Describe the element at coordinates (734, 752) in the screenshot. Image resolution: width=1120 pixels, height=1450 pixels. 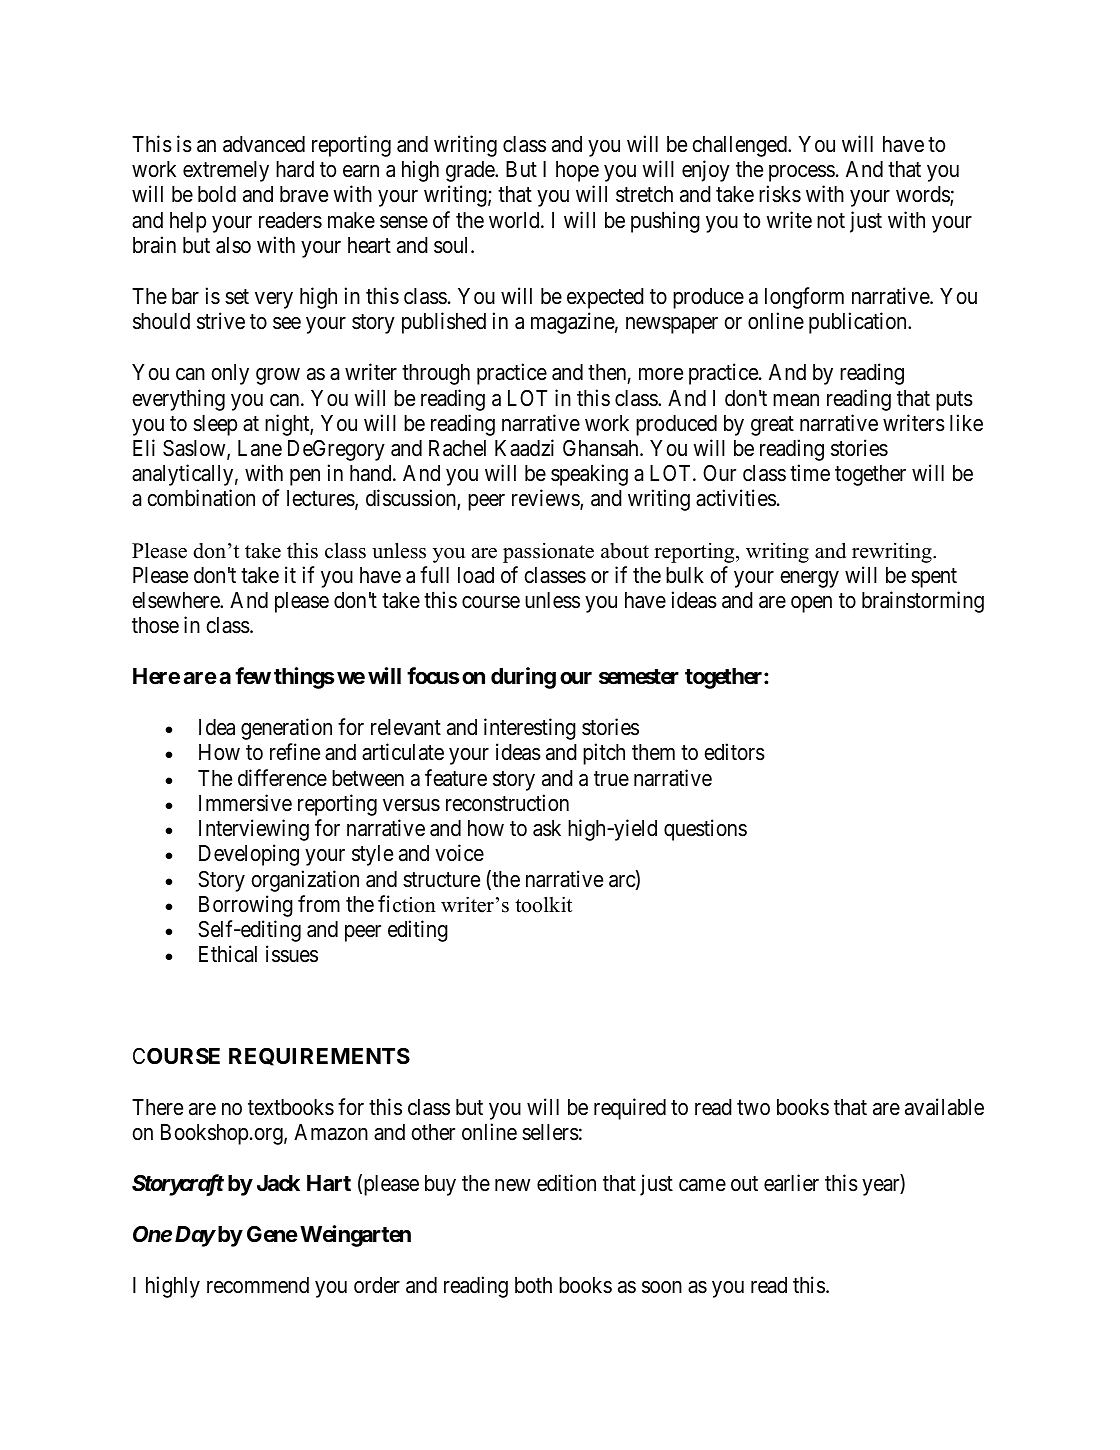
I see `editors` at that location.
